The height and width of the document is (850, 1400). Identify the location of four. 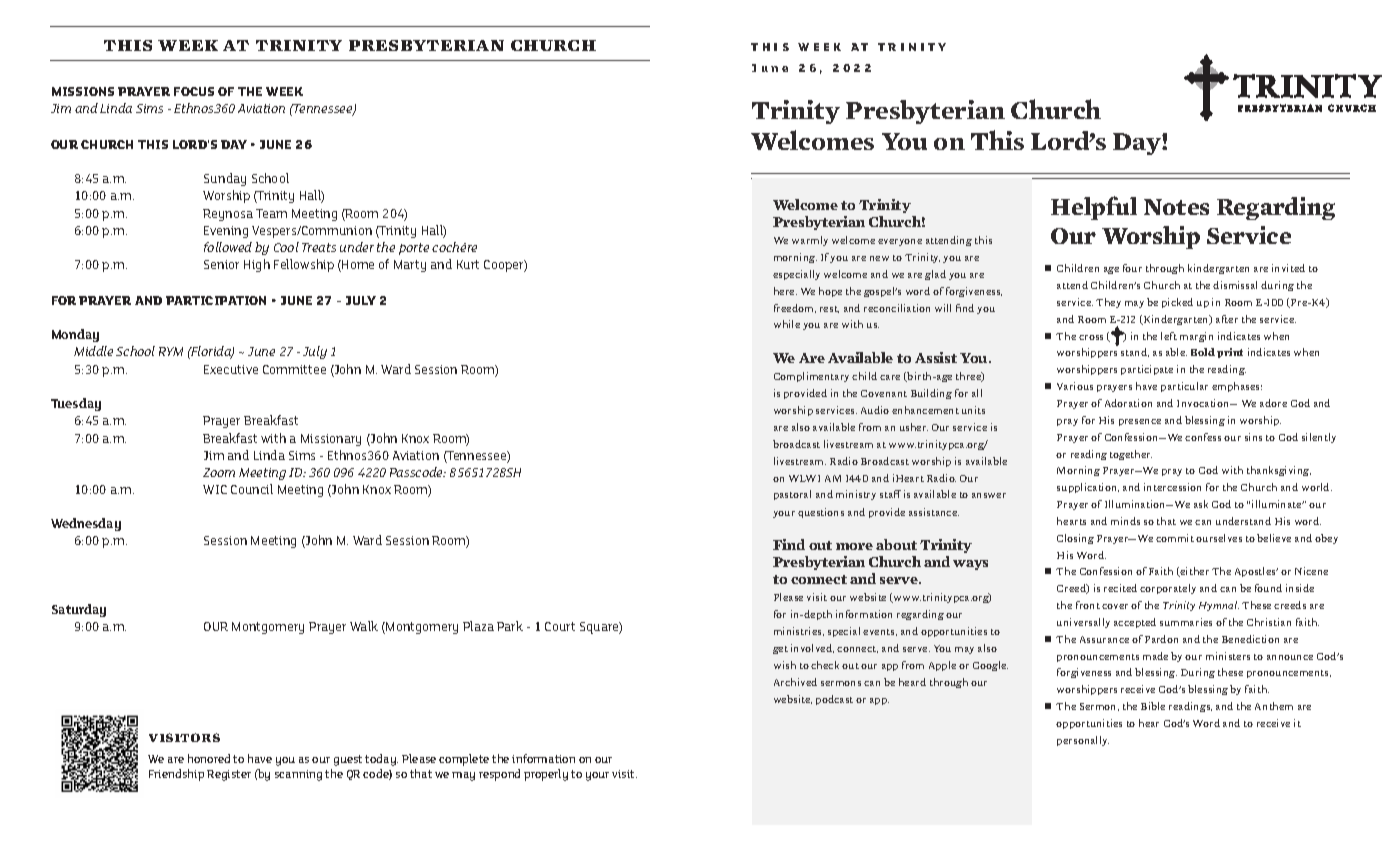
(1132, 268).
